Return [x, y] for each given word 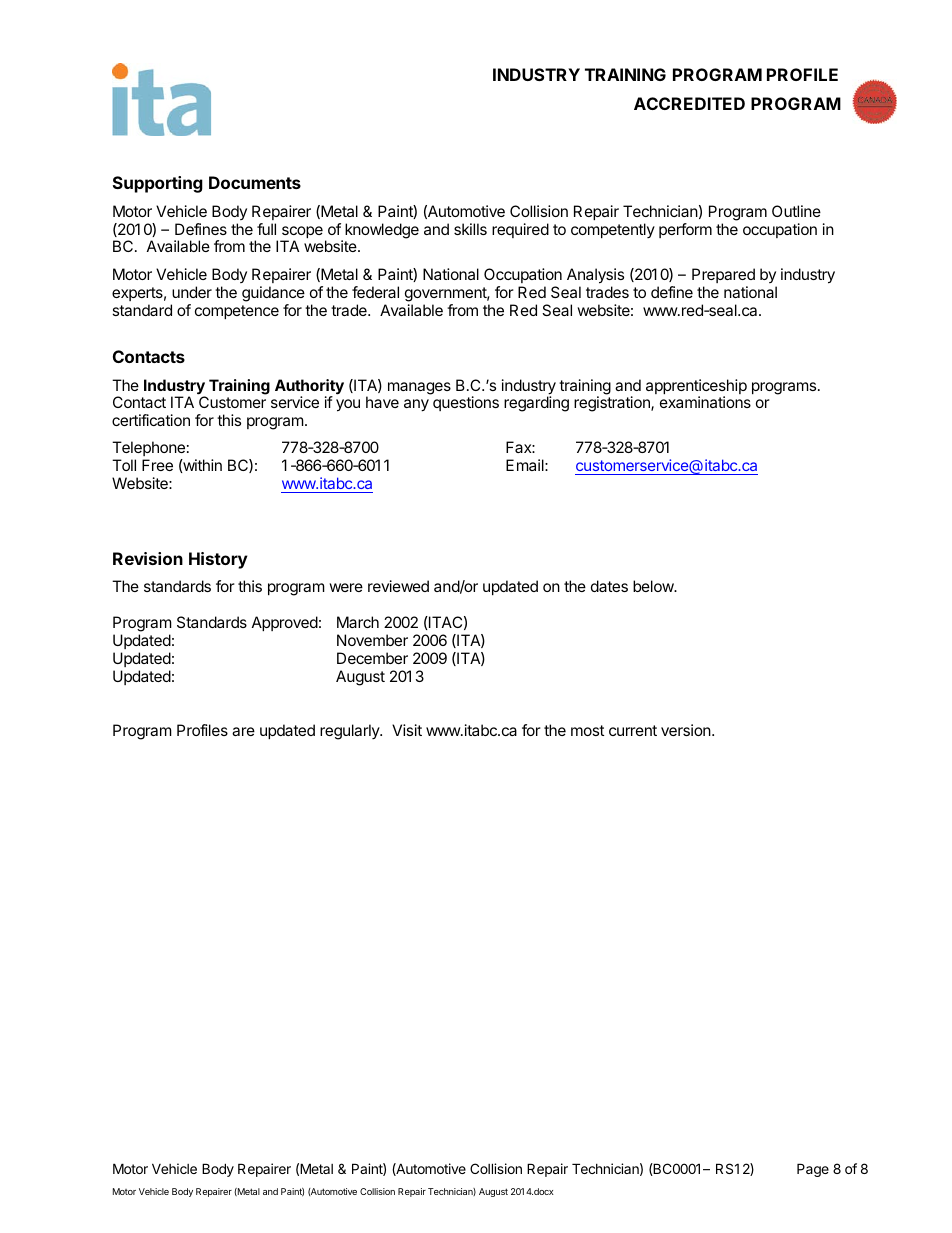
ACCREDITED [689, 103]
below [654, 586]
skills [470, 229]
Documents [255, 182]
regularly [351, 732]
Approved [285, 623]
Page [813, 1170]
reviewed [398, 586]
